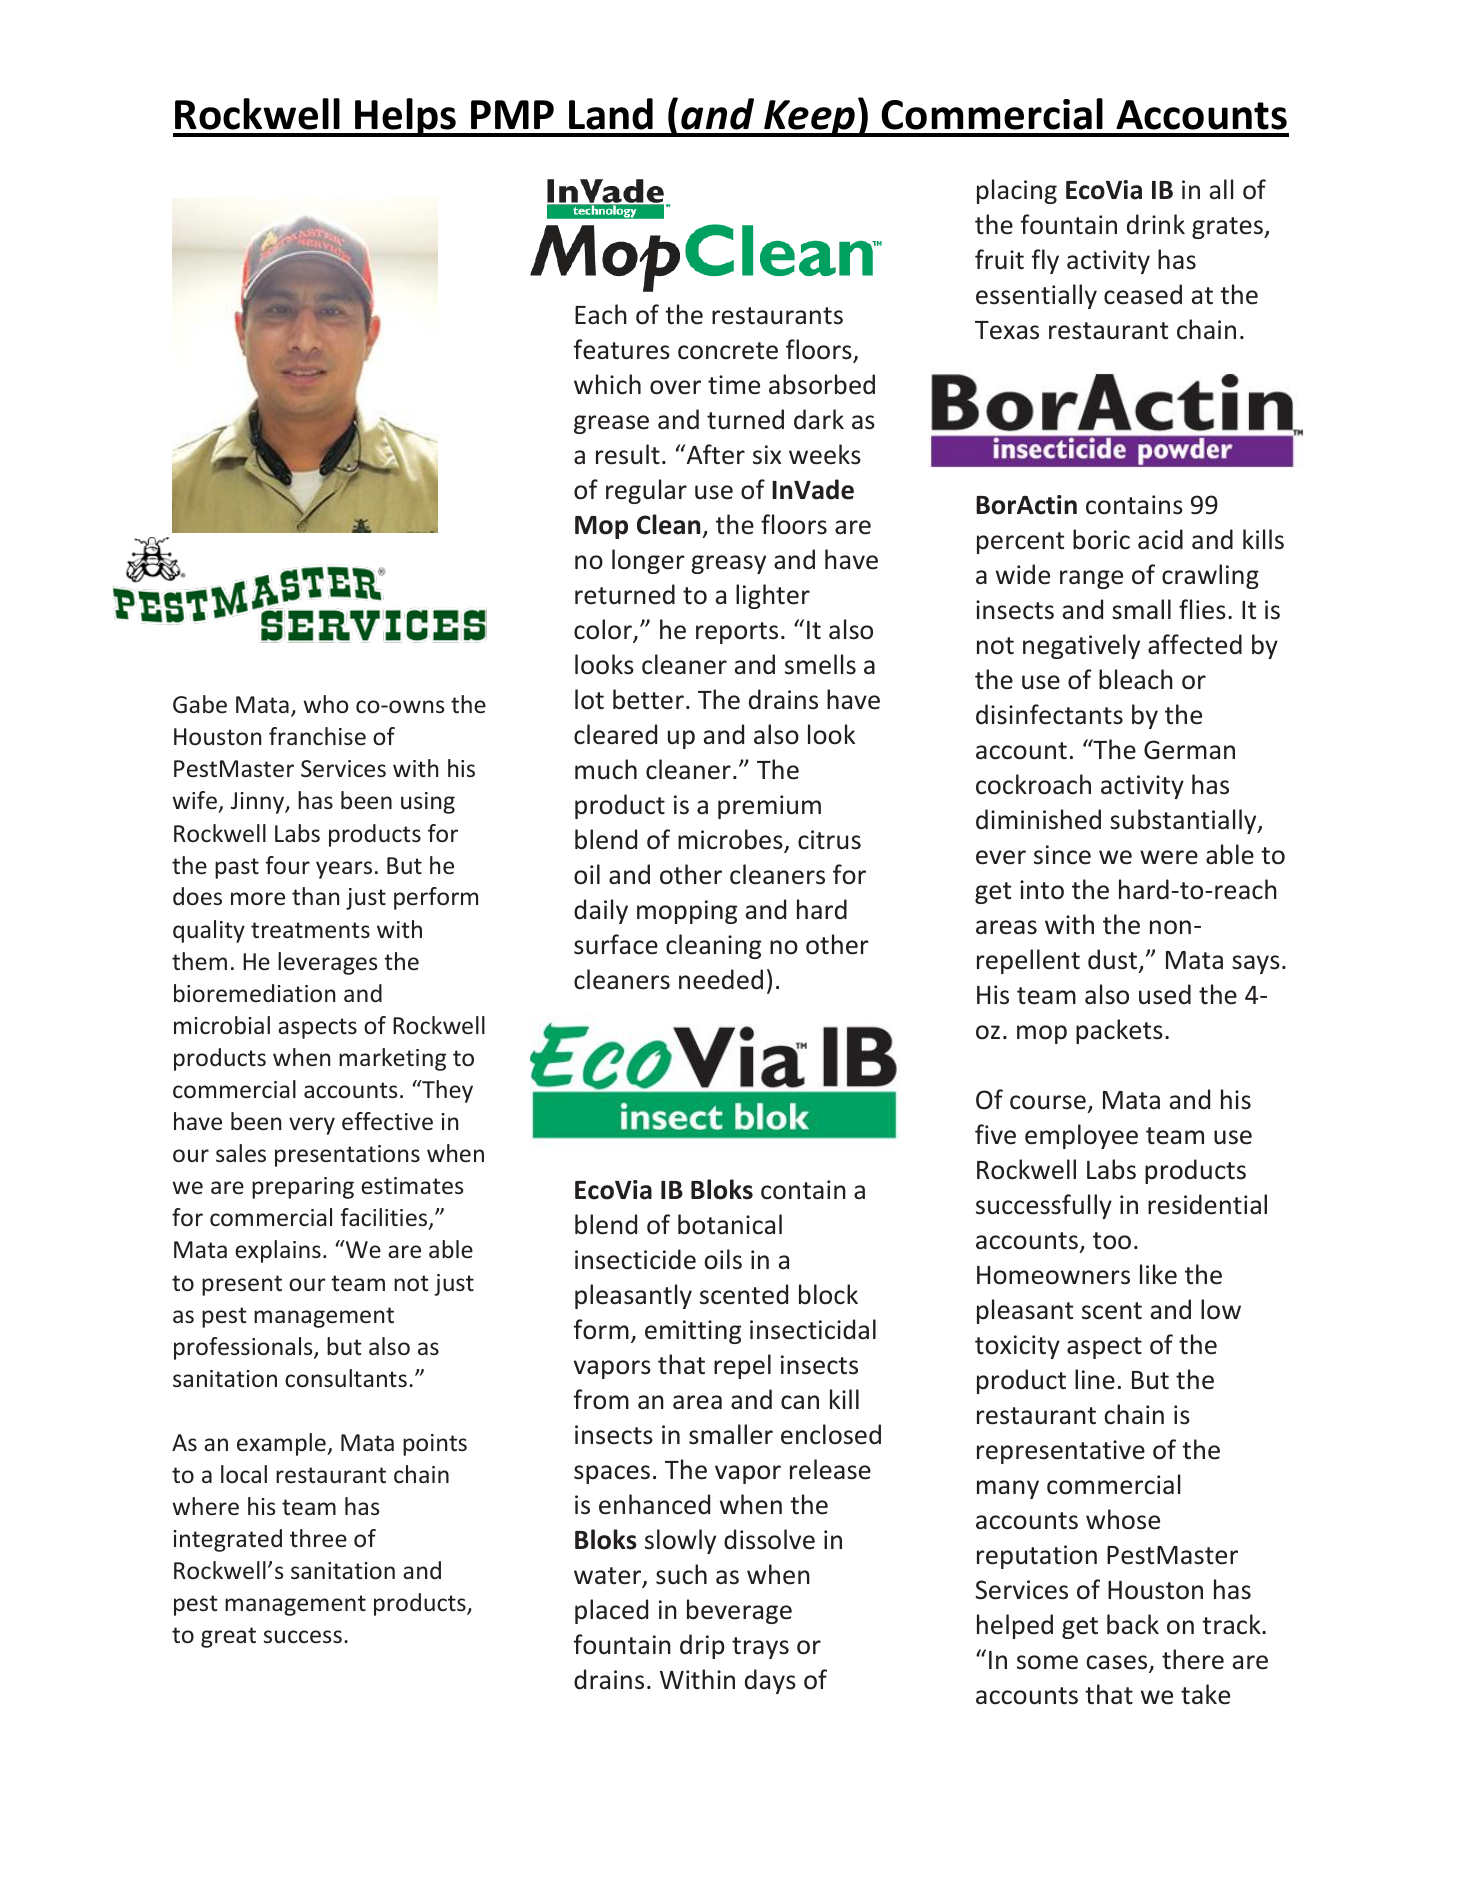 The height and width of the document is (1892, 1462). I want to click on Helps, so click(406, 117).
